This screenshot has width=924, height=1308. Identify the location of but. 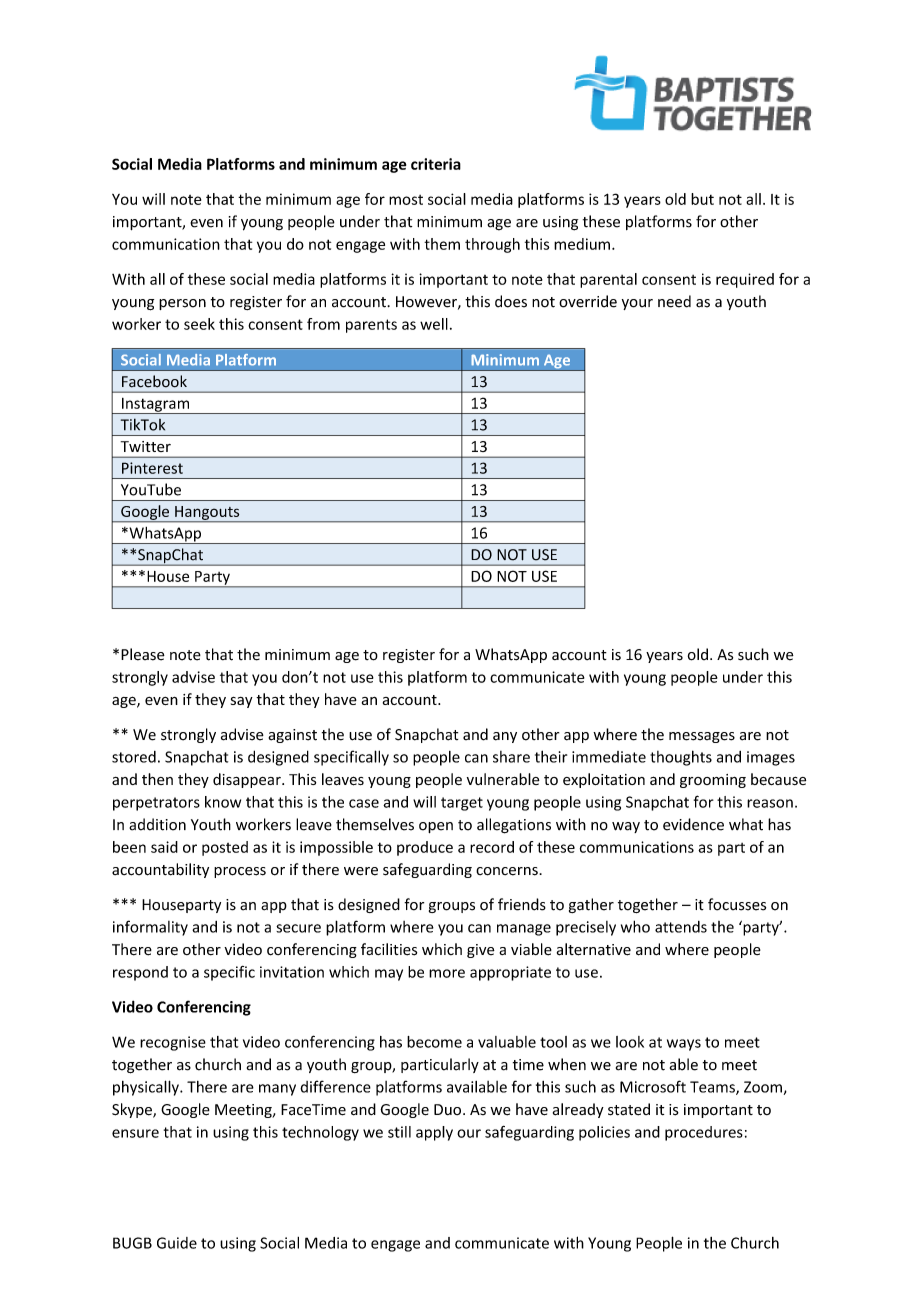
(702, 199).
